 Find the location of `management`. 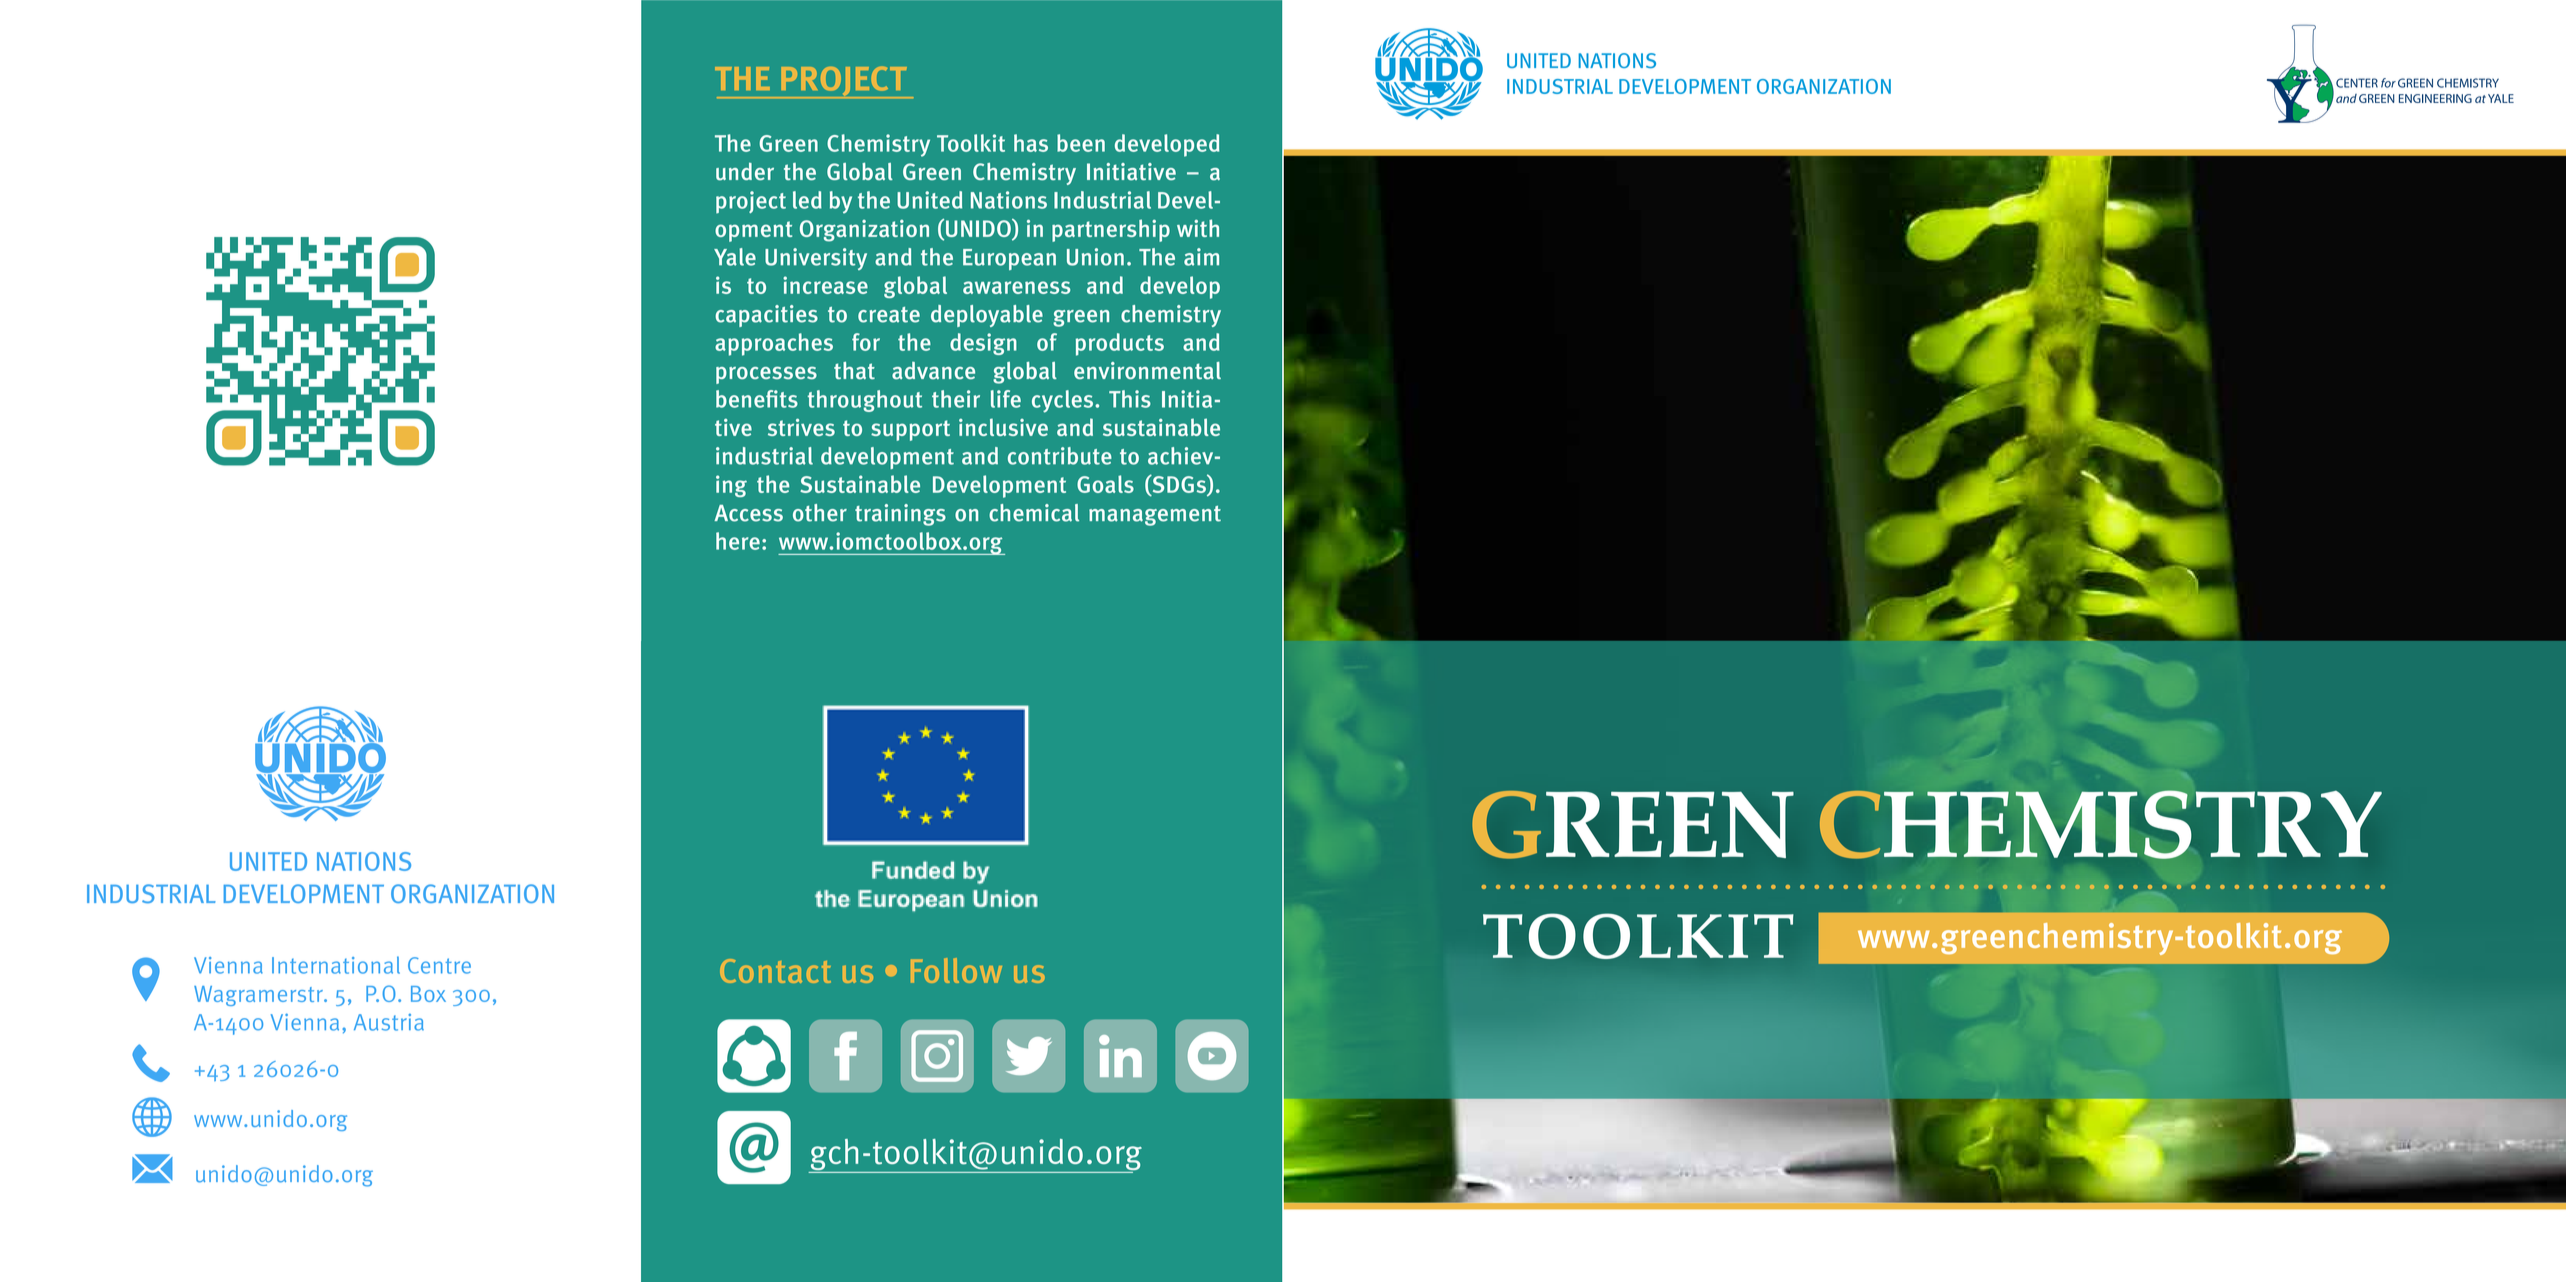

management is located at coordinates (1155, 516).
